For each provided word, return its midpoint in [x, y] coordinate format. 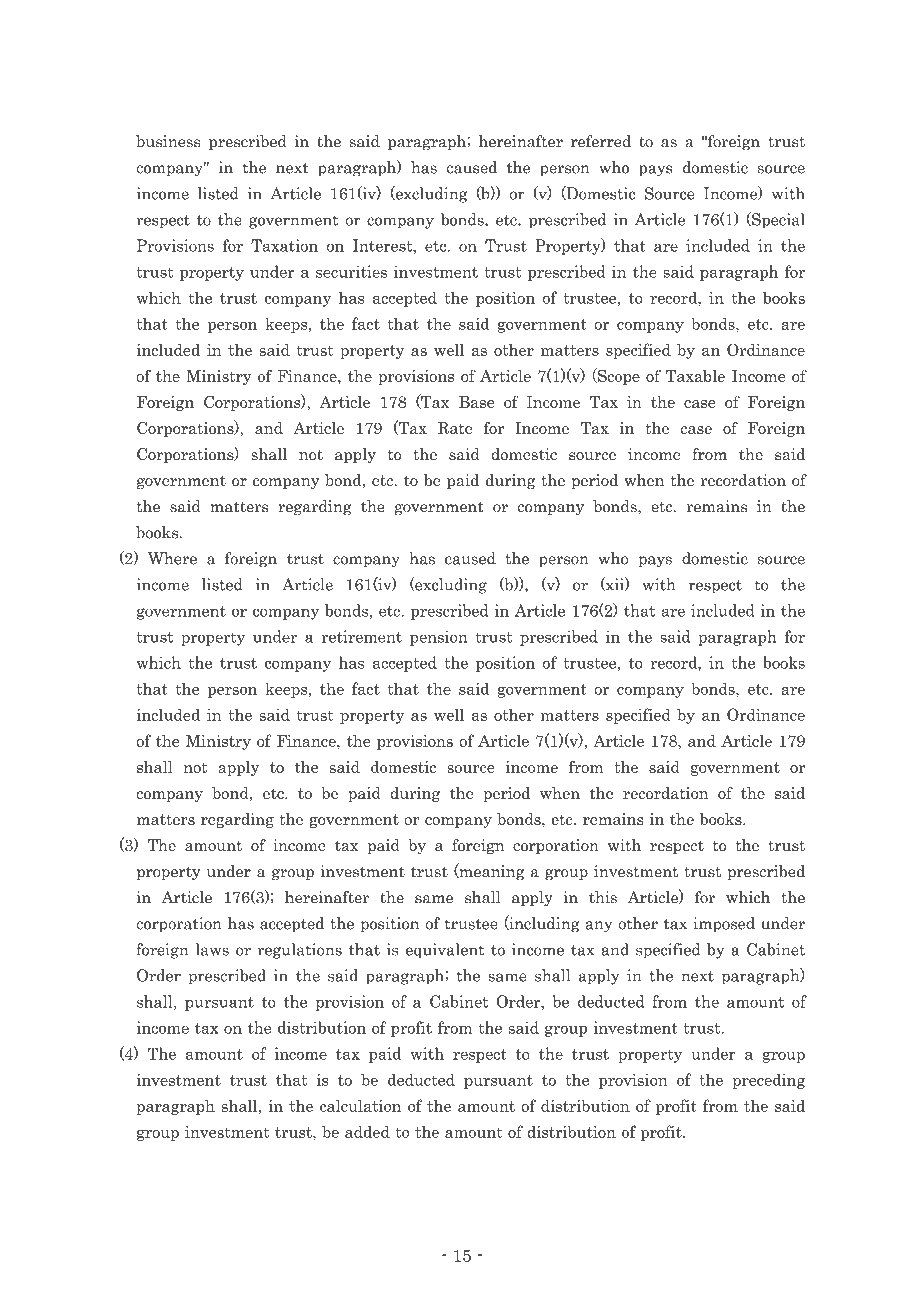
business [168, 141]
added [367, 1131]
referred [601, 141]
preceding [768, 1081]
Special [777, 220]
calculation [360, 1105]
